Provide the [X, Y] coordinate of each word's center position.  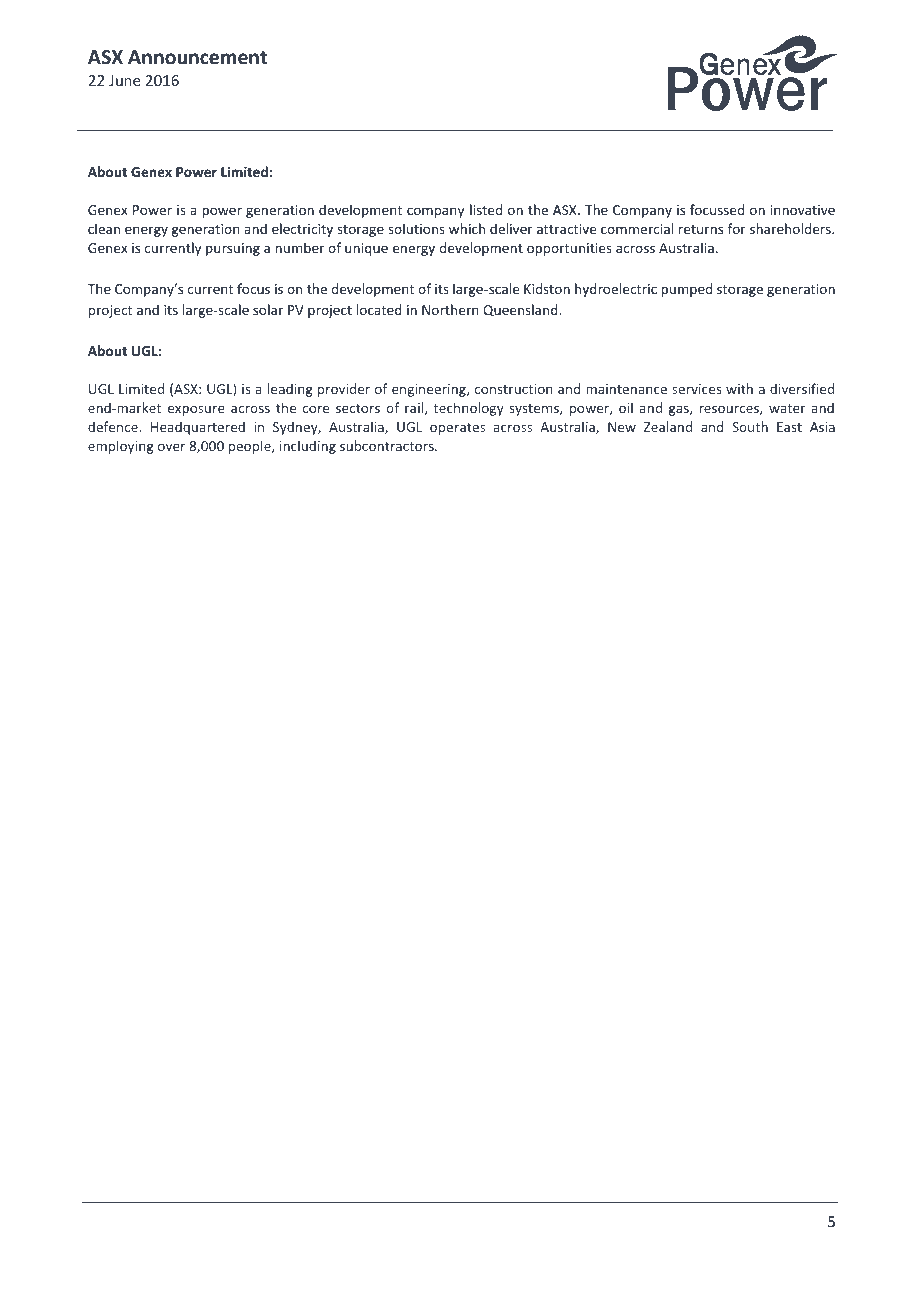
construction [514, 389]
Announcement [197, 57]
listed [486, 209]
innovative [803, 210]
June [124, 80]
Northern [450, 309]
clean [104, 228]
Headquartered [198, 428]
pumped [686, 290]
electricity [302, 230]
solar [268, 309]
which [467, 228]
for [737, 228]
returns [701, 229]
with [739, 388]
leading [290, 390]
